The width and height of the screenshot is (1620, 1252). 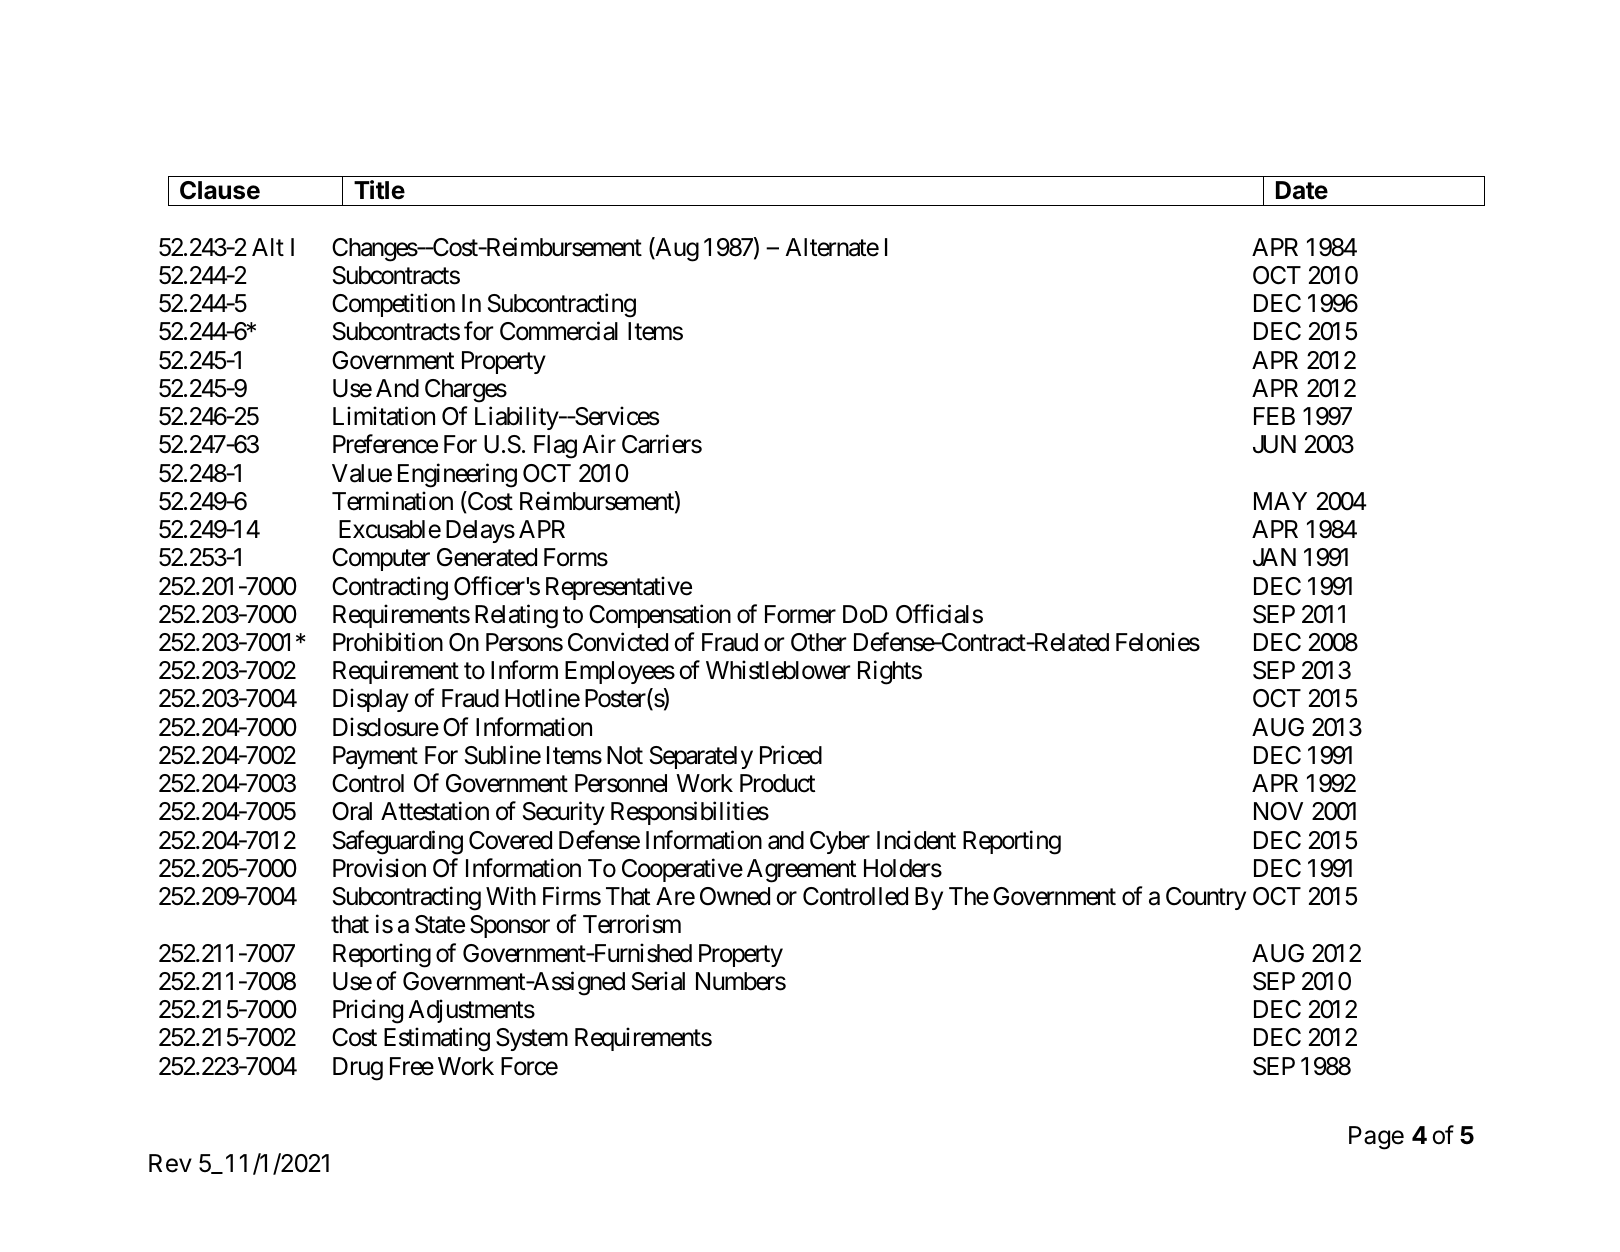 I want to click on Country, so click(x=1206, y=898).
